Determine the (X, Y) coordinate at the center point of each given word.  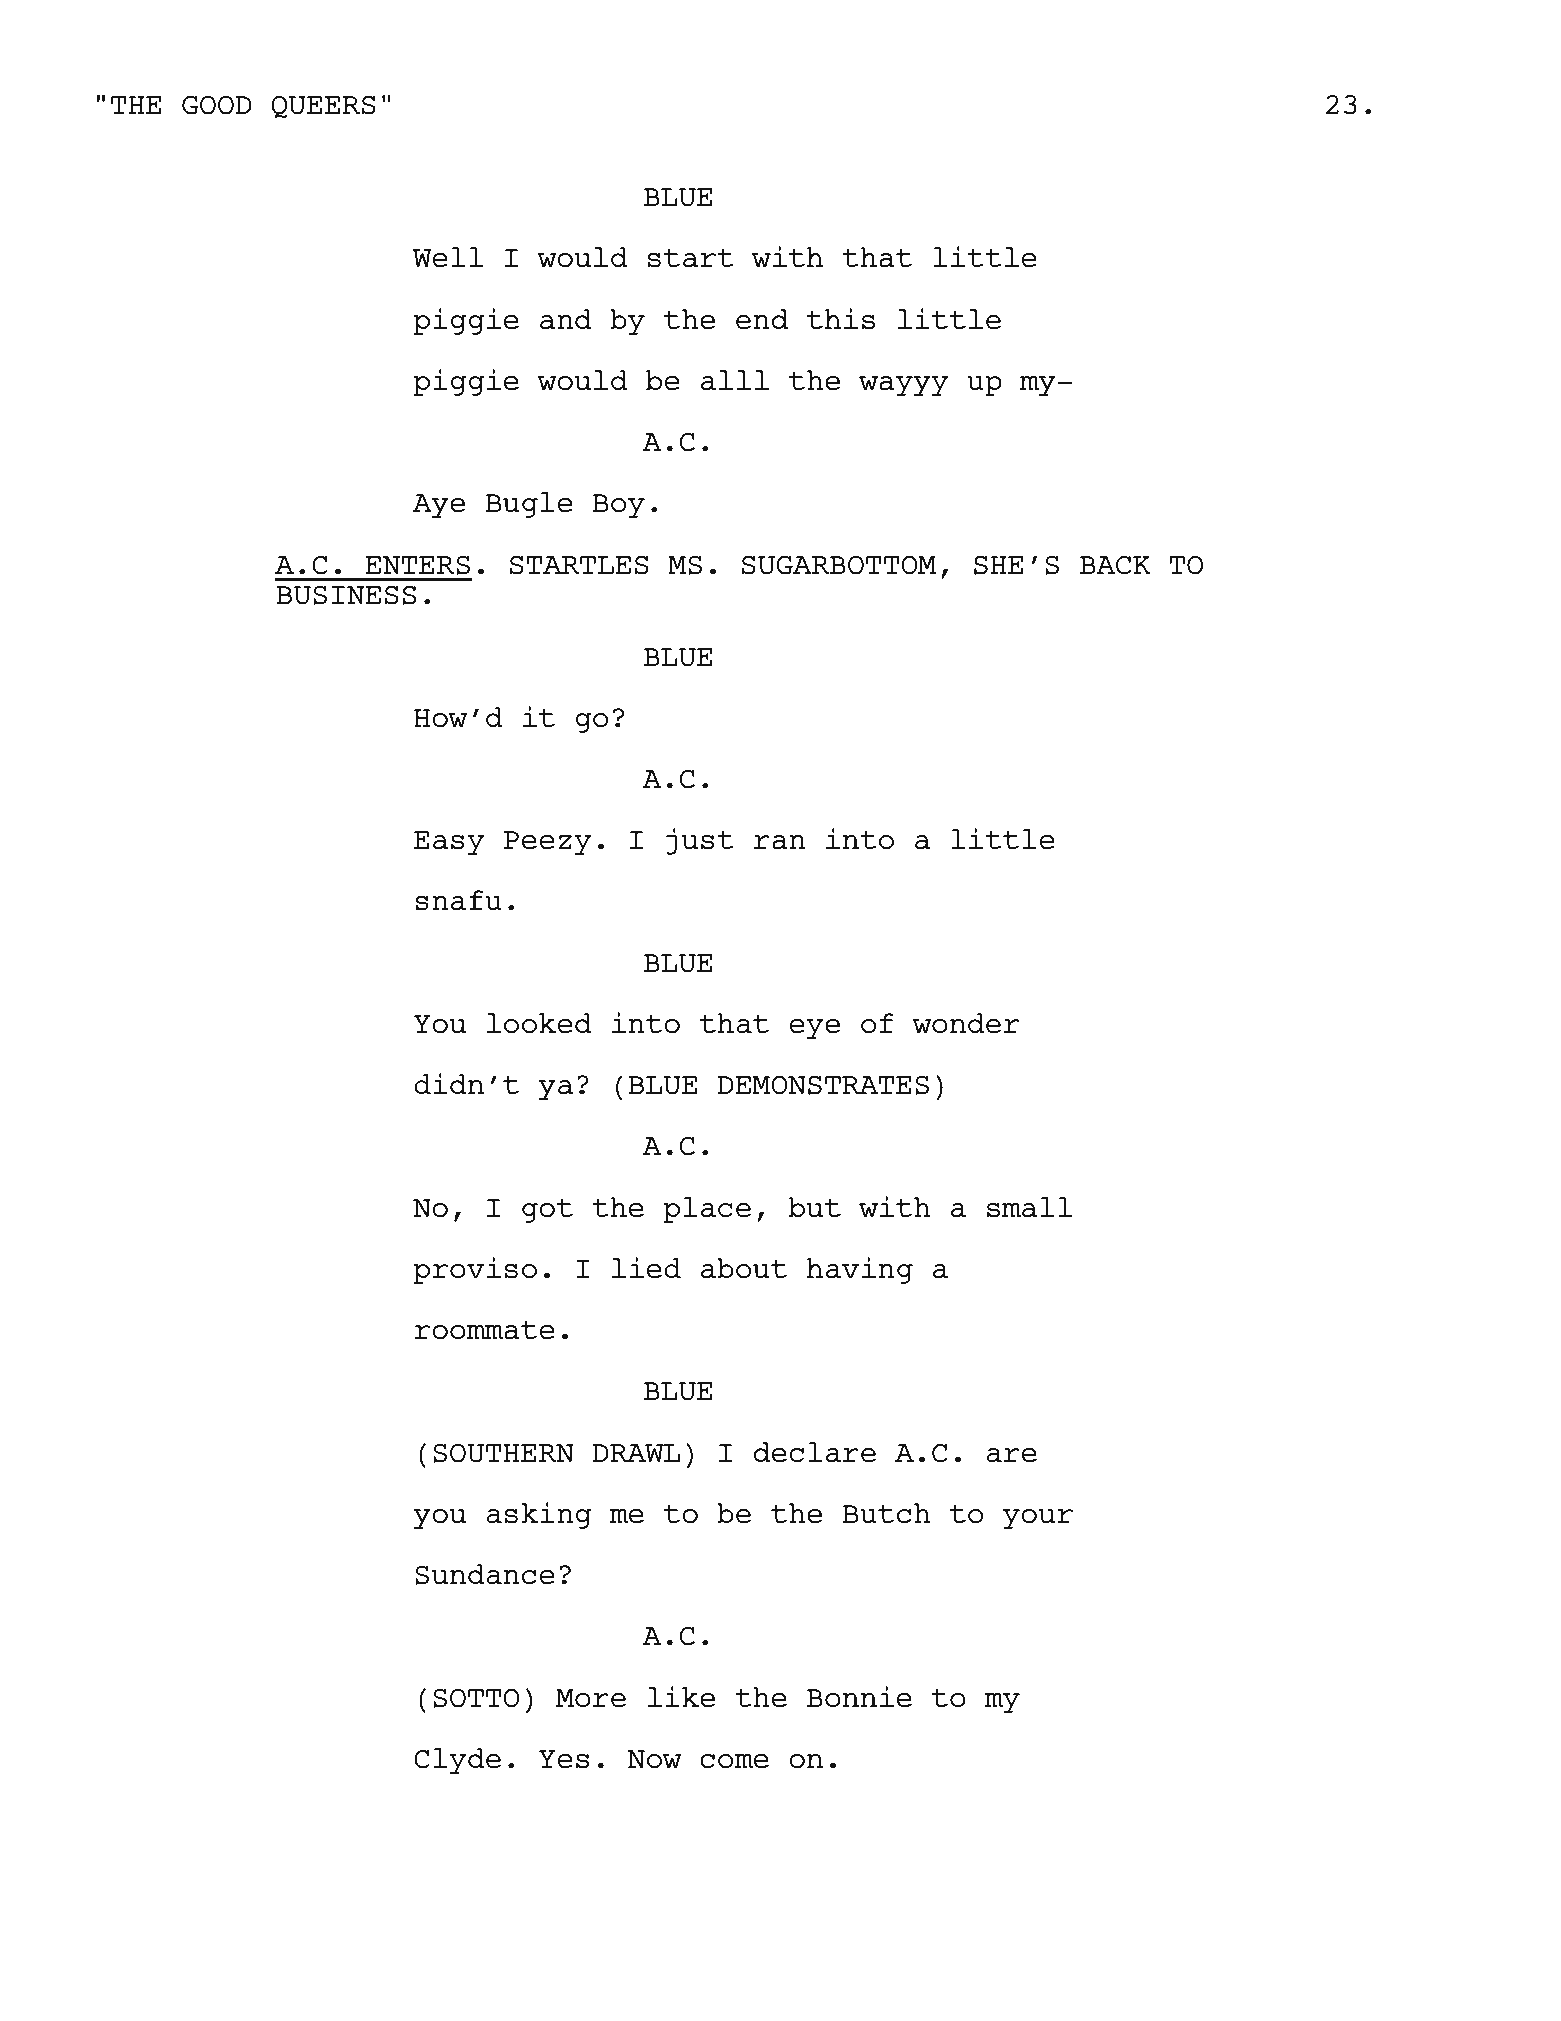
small (1029, 1207)
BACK (1115, 565)
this (841, 319)
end (762, 319)
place (707, 1210)
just (700, 841)
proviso (475, 1270)
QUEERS (323, 106)
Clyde (457, 1761)
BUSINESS (346, 595)
